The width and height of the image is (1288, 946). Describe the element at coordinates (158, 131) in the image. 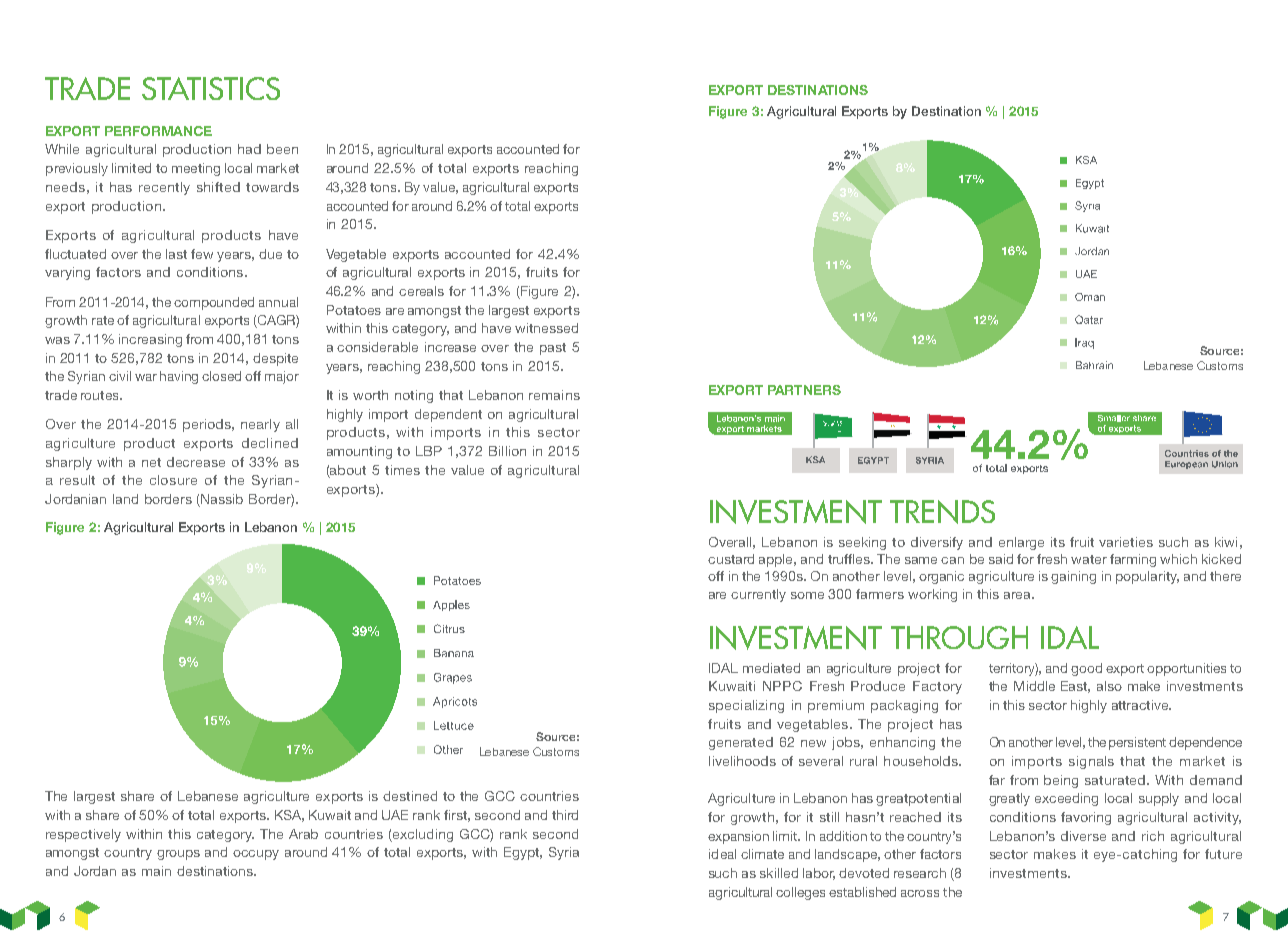

I see `PERFORMANCE` at that location.
